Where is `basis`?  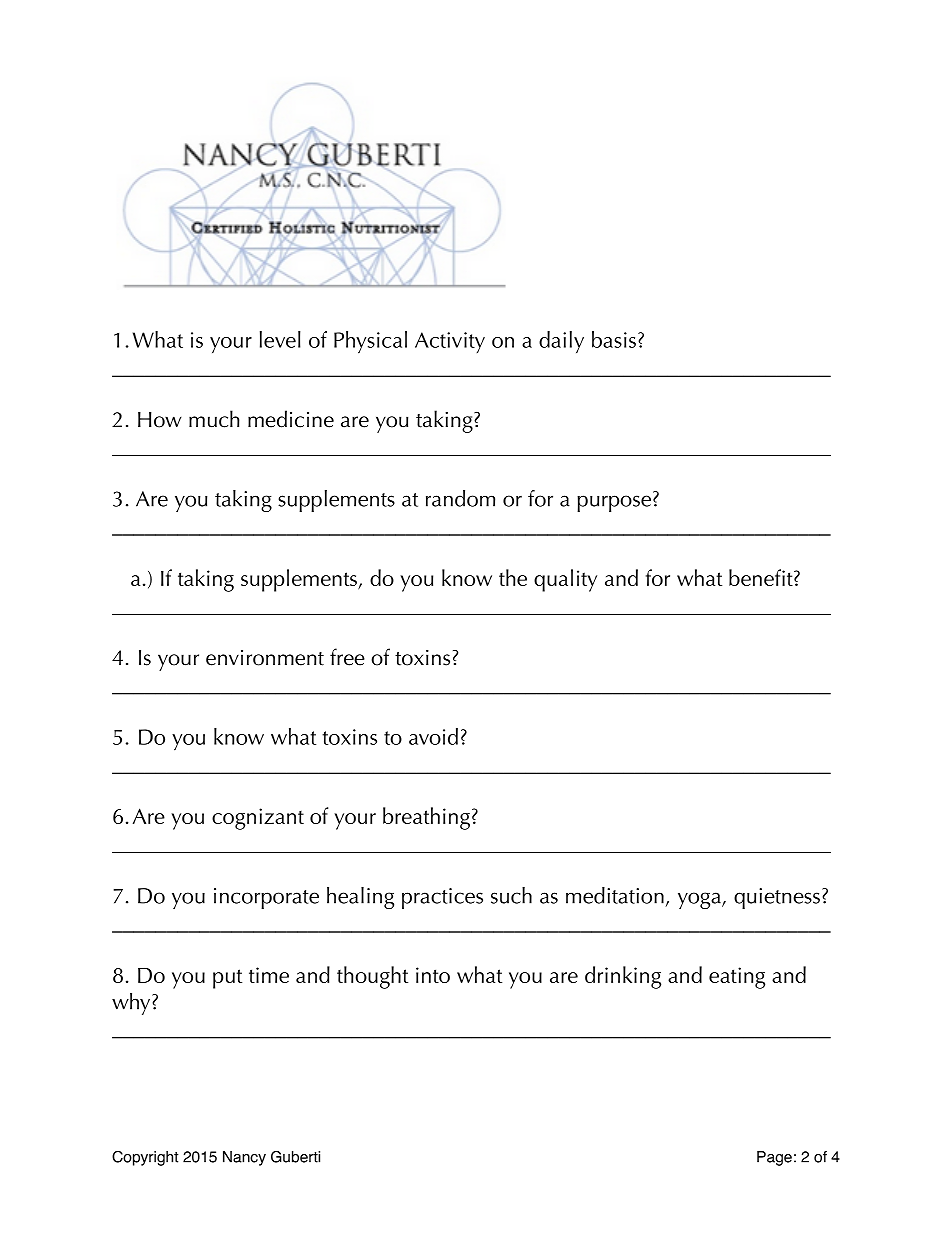 basis is located at coordinates (614, 339).
